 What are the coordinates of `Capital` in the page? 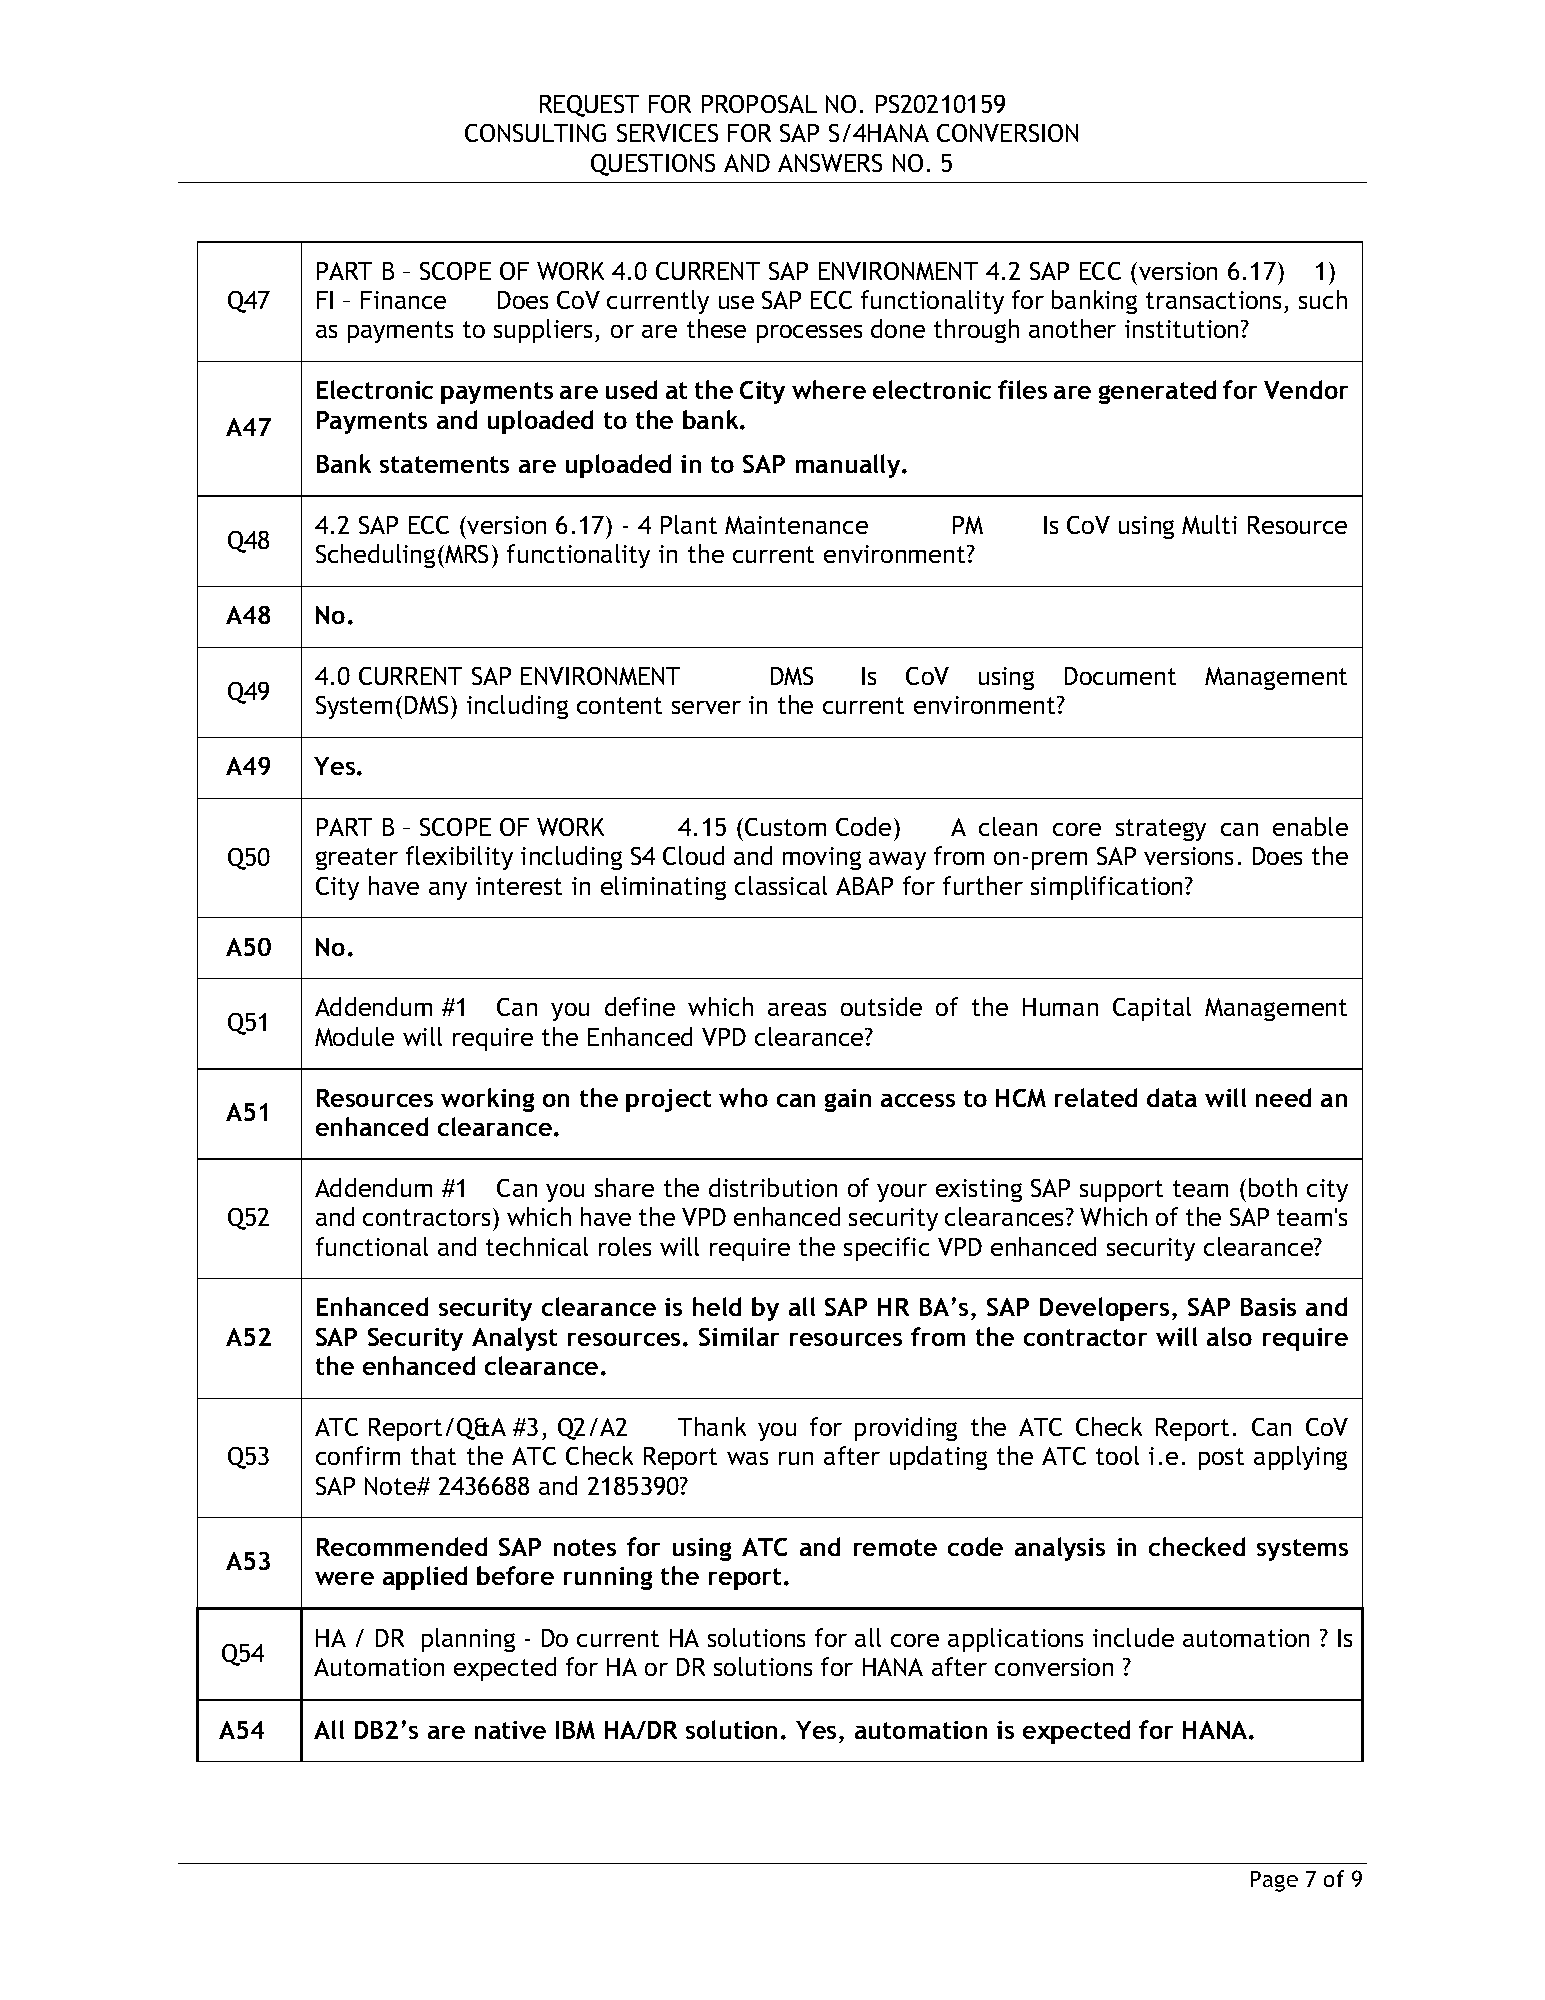 It's located at (1152, 1009).
